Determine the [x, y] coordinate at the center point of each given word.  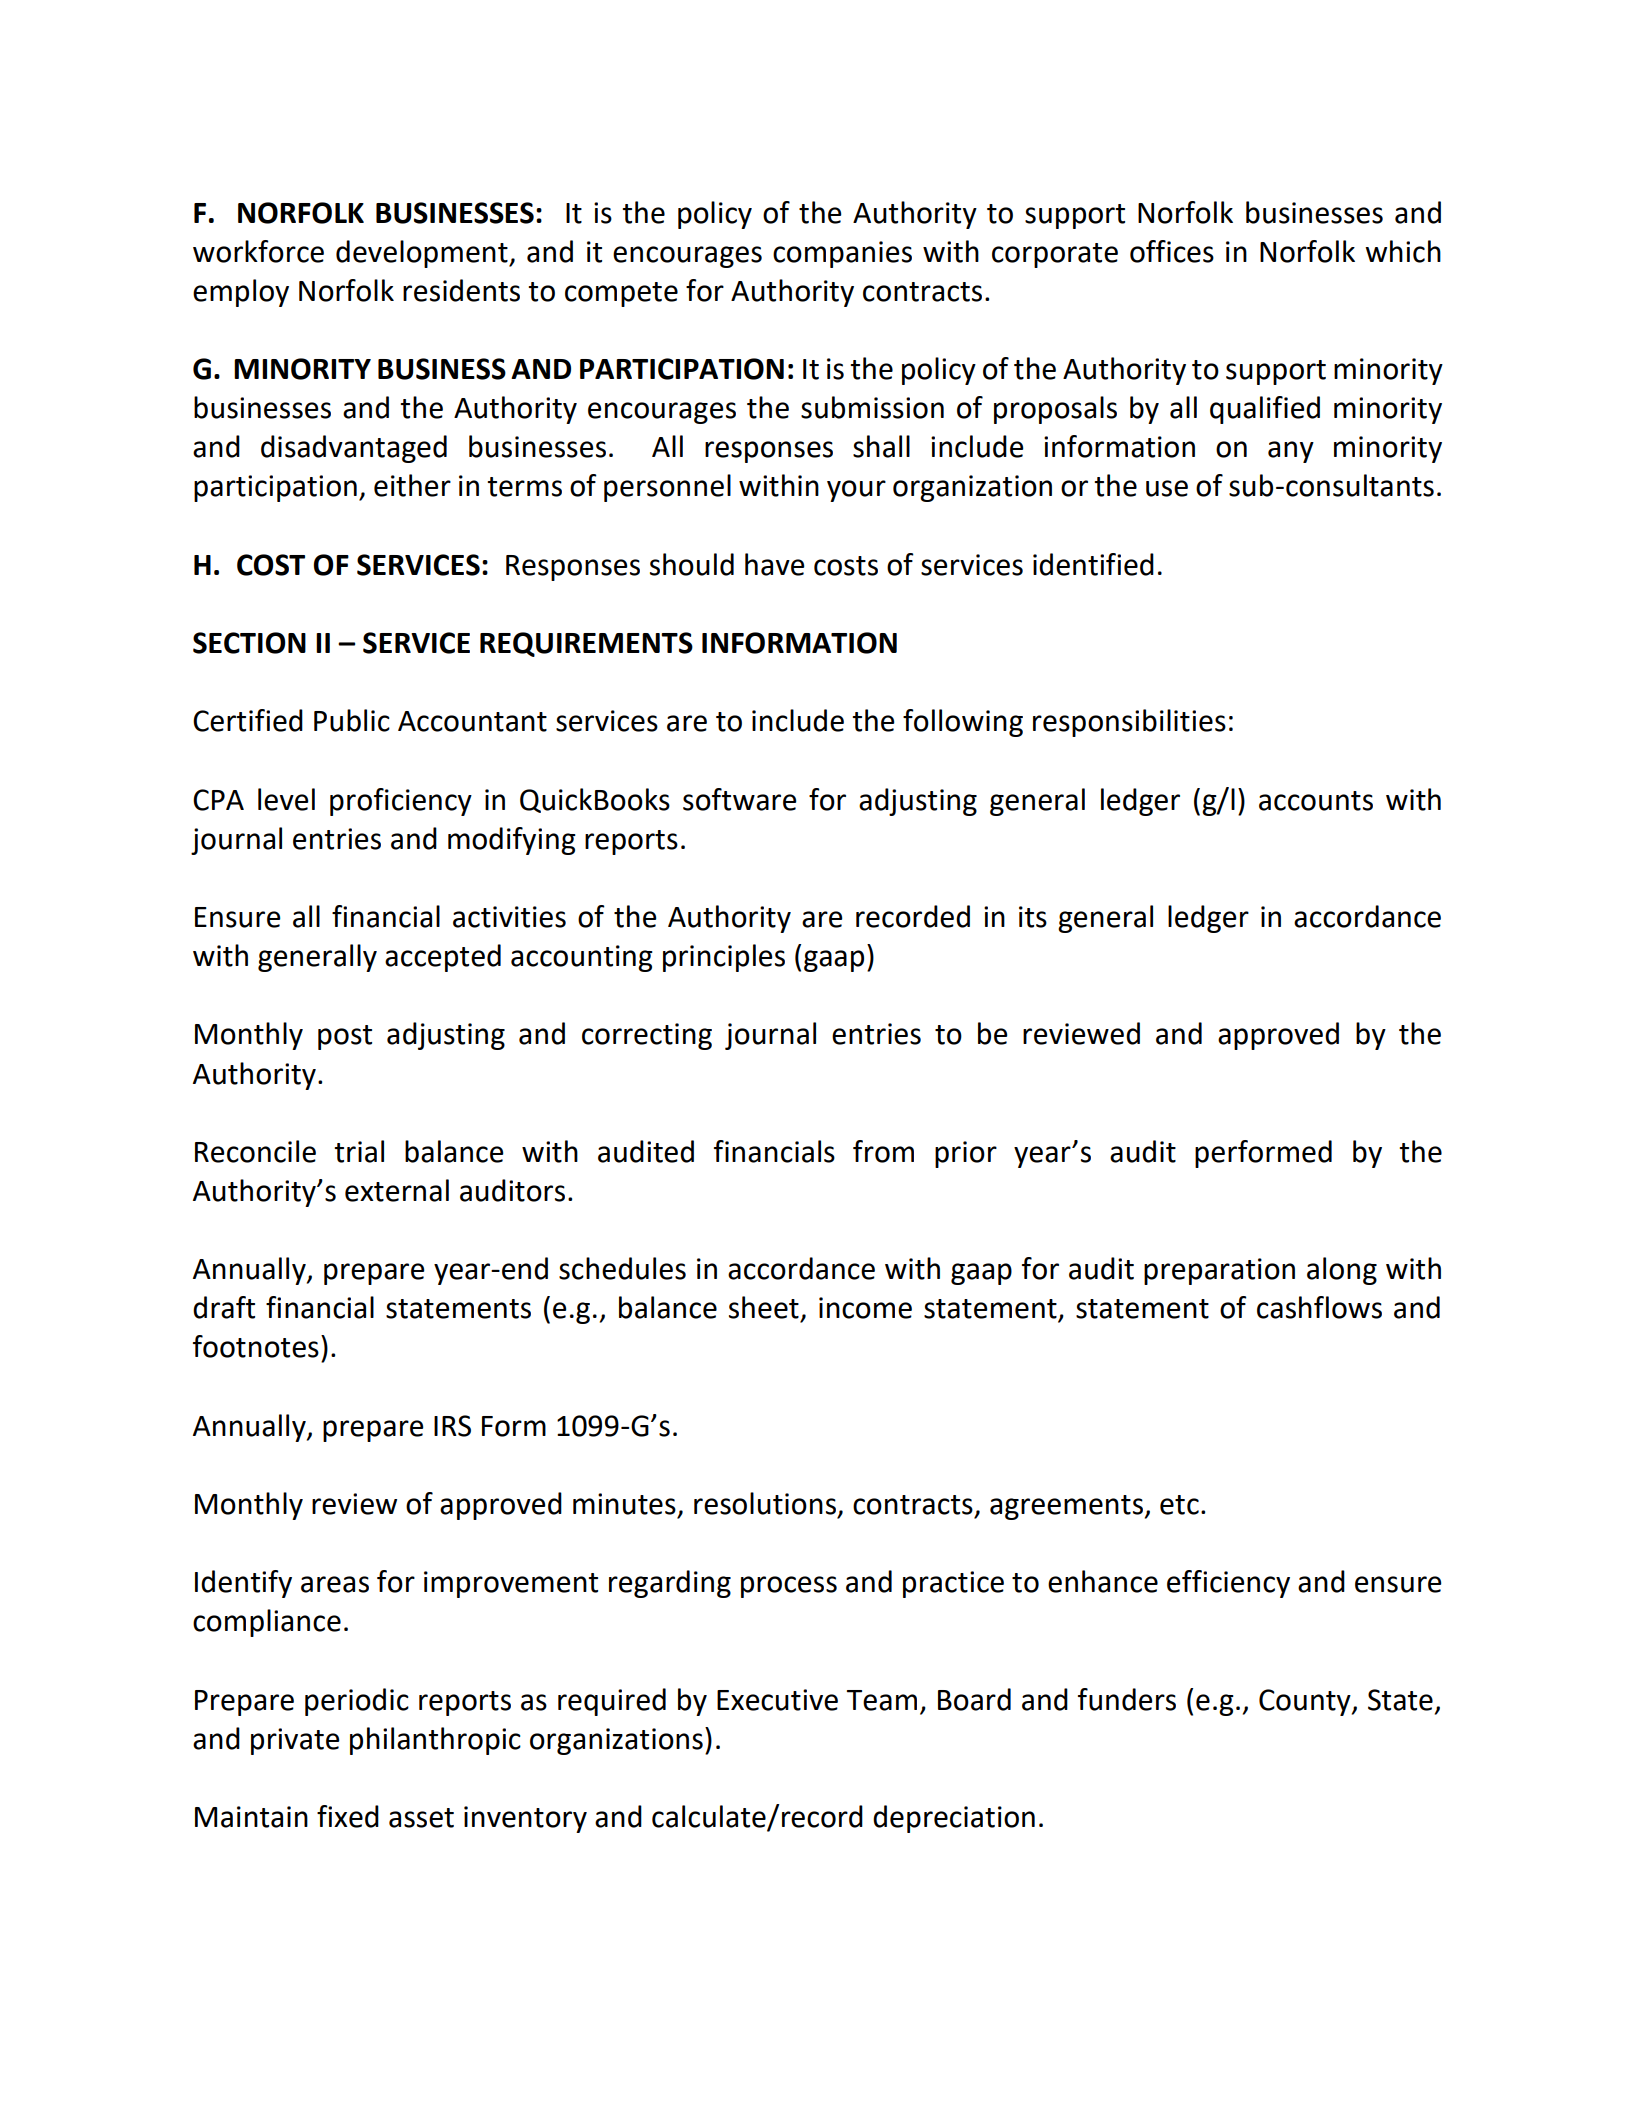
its [1033, 917]
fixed [348, 1816]
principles [724, 958]
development [423, 254]
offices [1172, 251]
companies [842, 254]
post [345, 1037]
